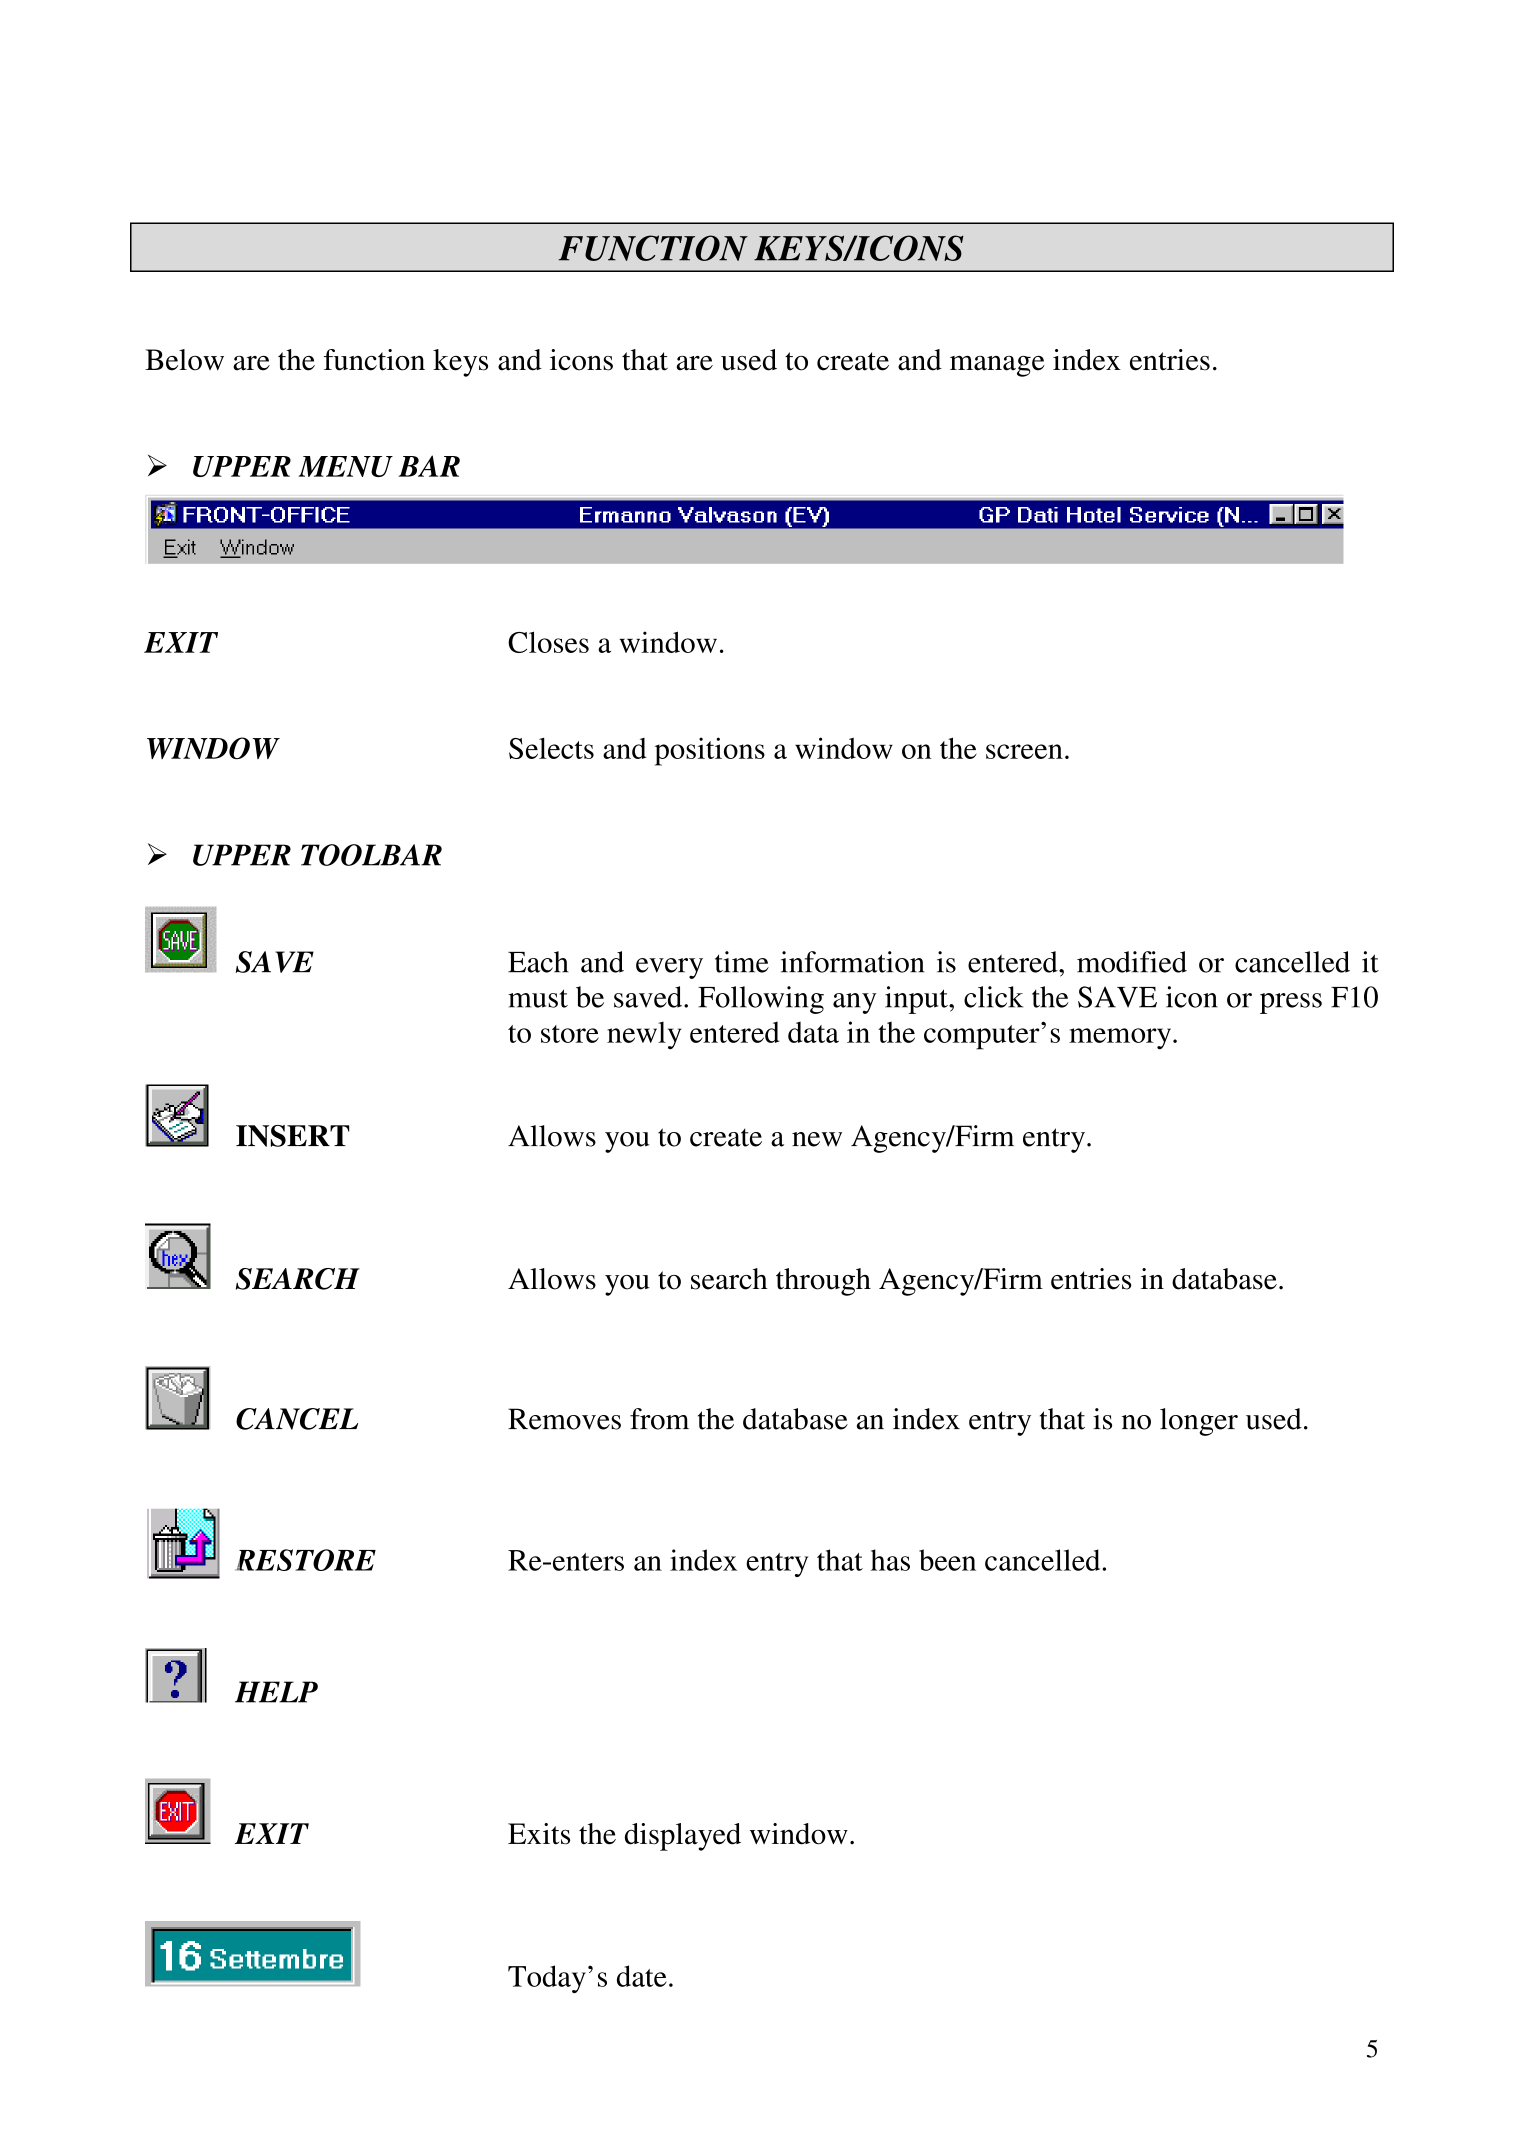  Describe the element at coordinates (742, 962) in the screenshot. I see `time` at that location.
